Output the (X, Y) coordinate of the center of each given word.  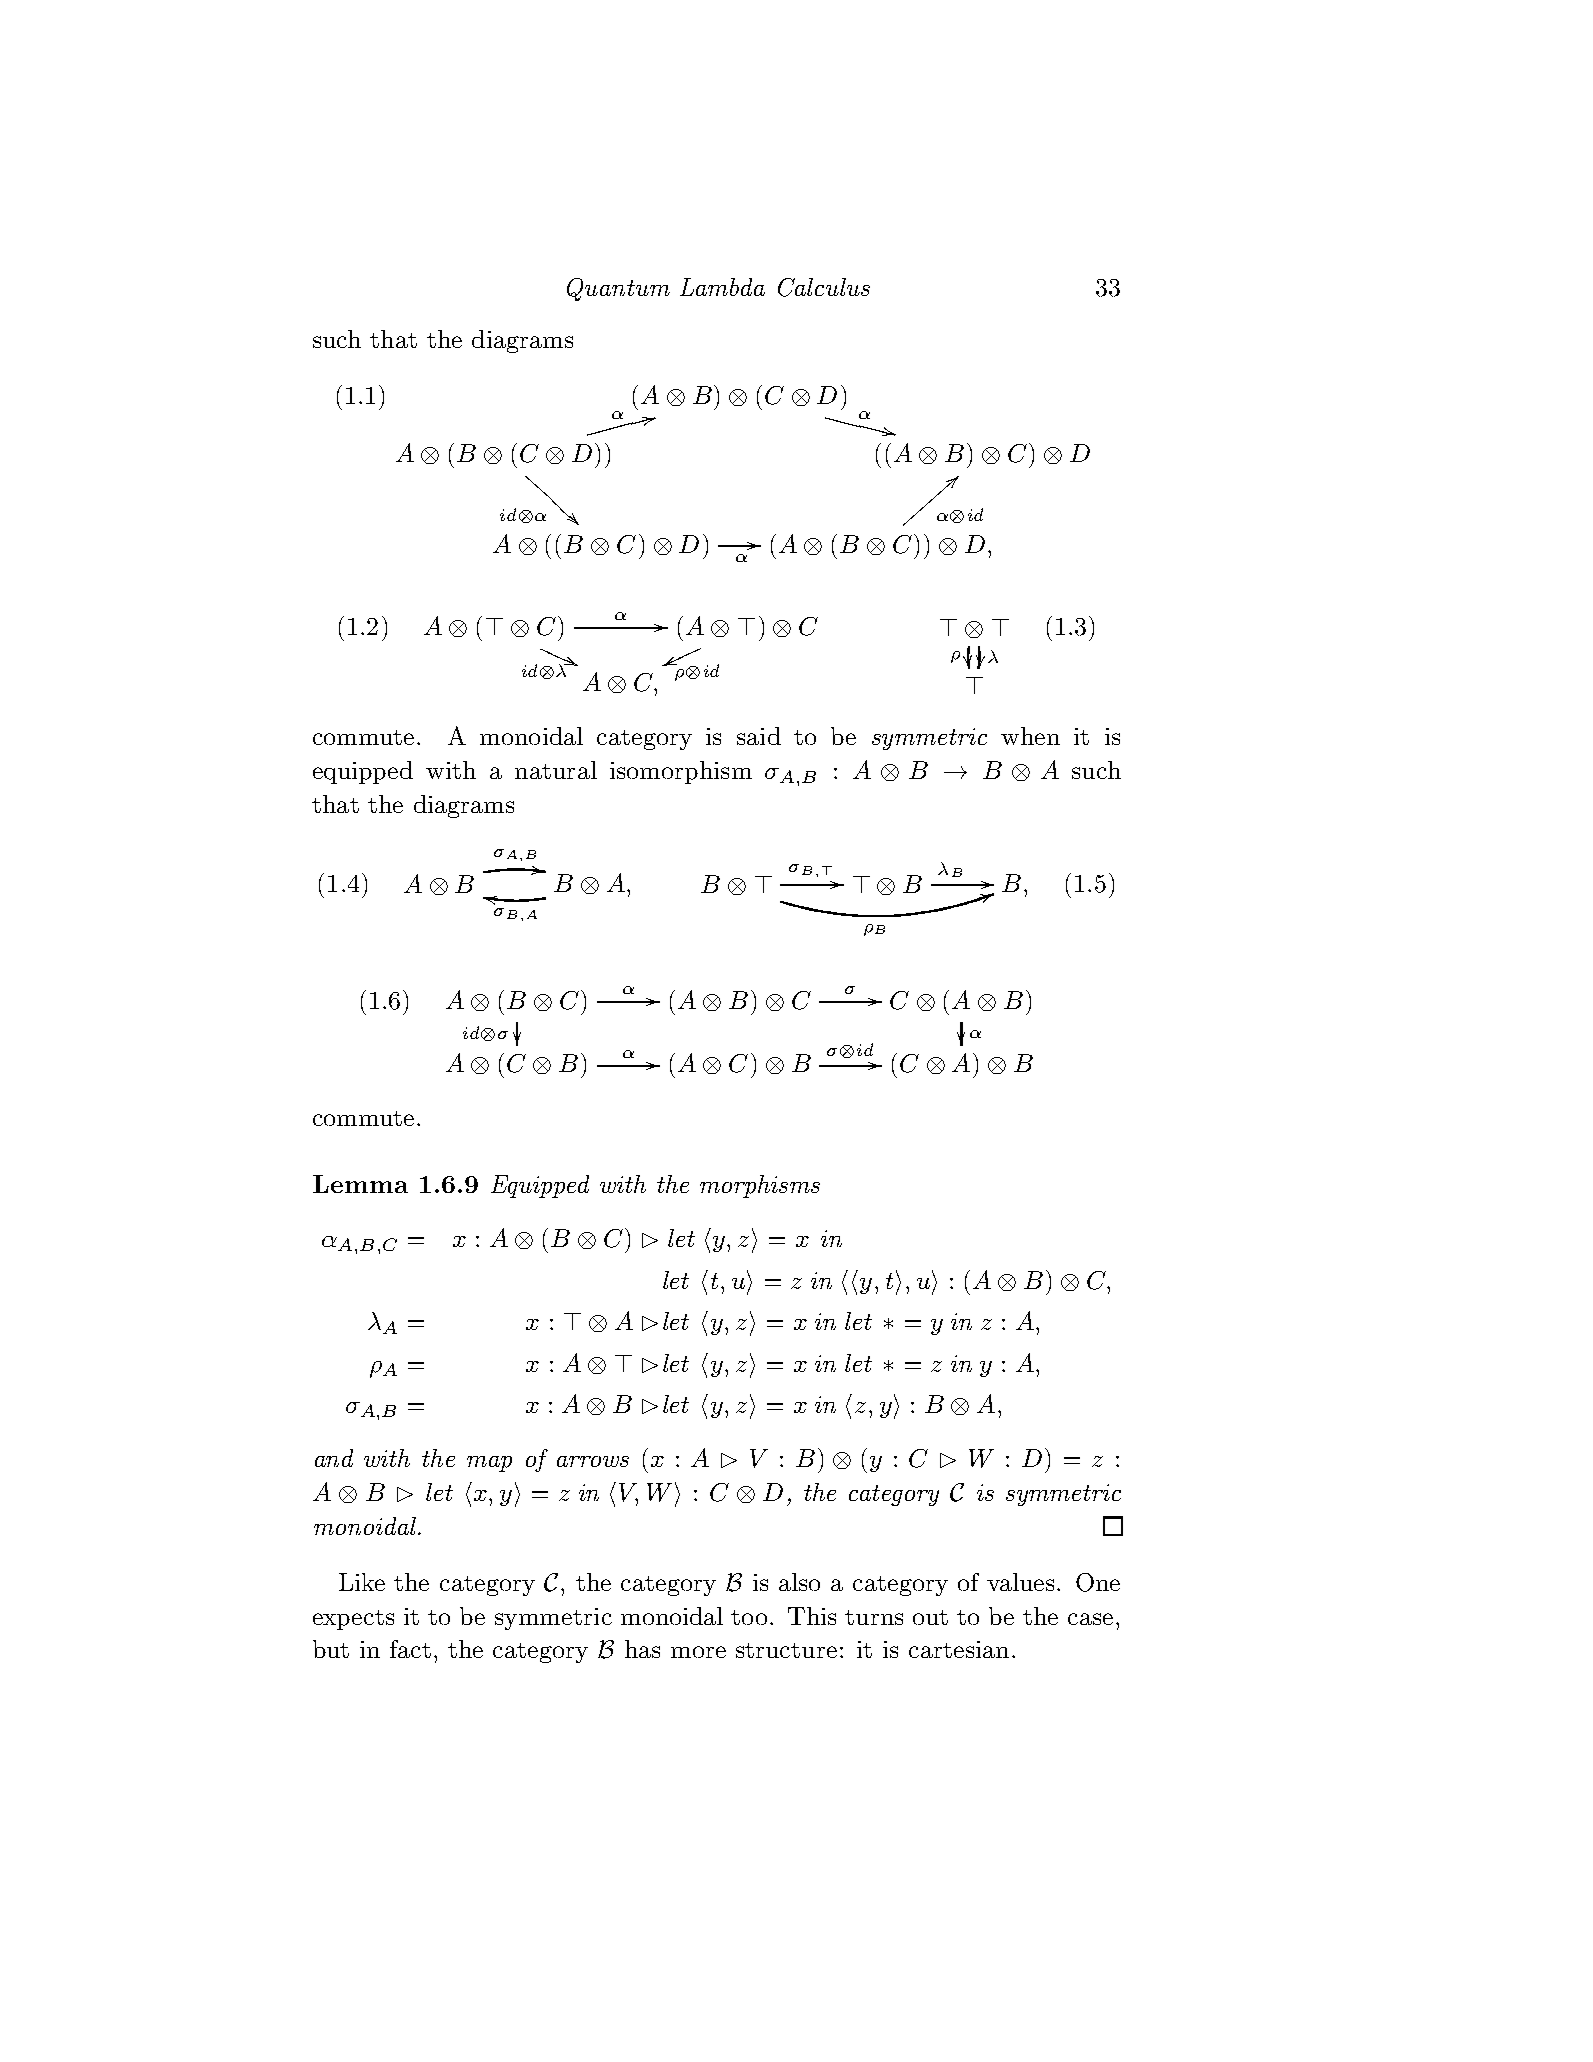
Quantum (618, 289)
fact (410, 1649)
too (749, 1617)
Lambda (722, 287)
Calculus (824, 287)
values (1020, 1582)
